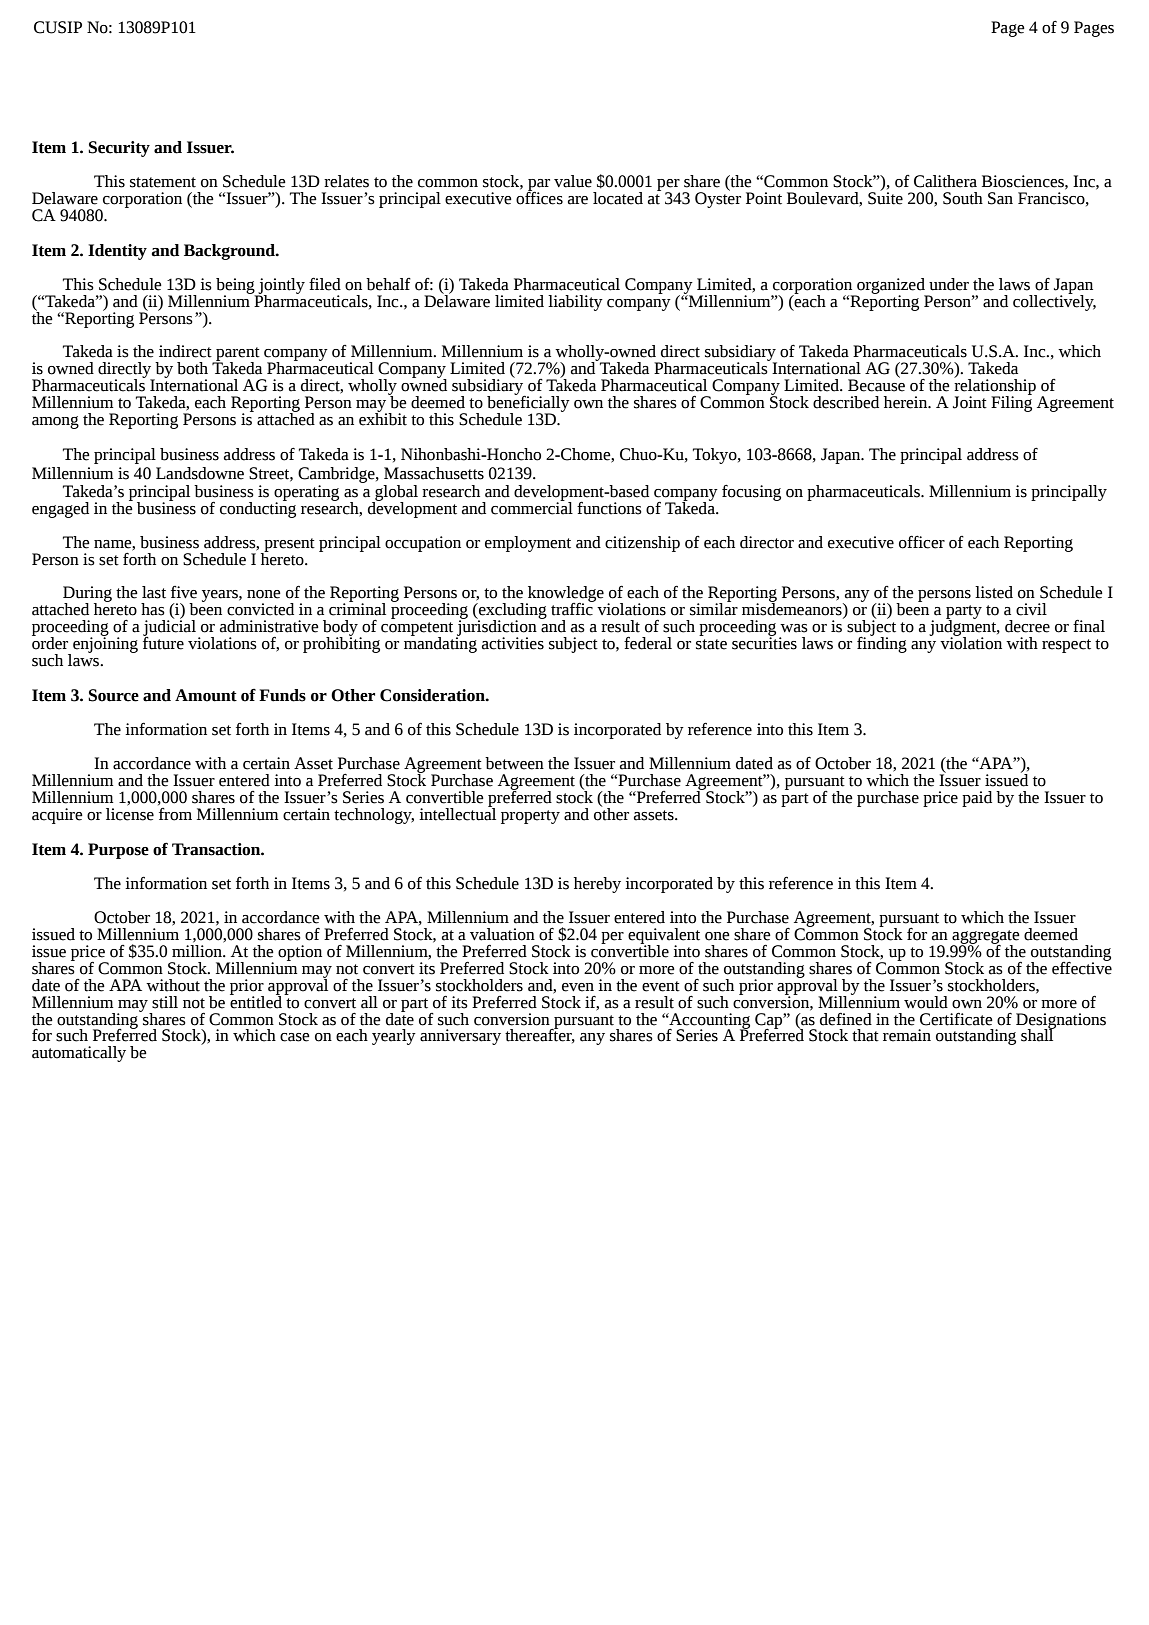 This document has width=1149, height=1625. Describe the element at coordinates (977, 799) in the document. I see `paid` at that location.
